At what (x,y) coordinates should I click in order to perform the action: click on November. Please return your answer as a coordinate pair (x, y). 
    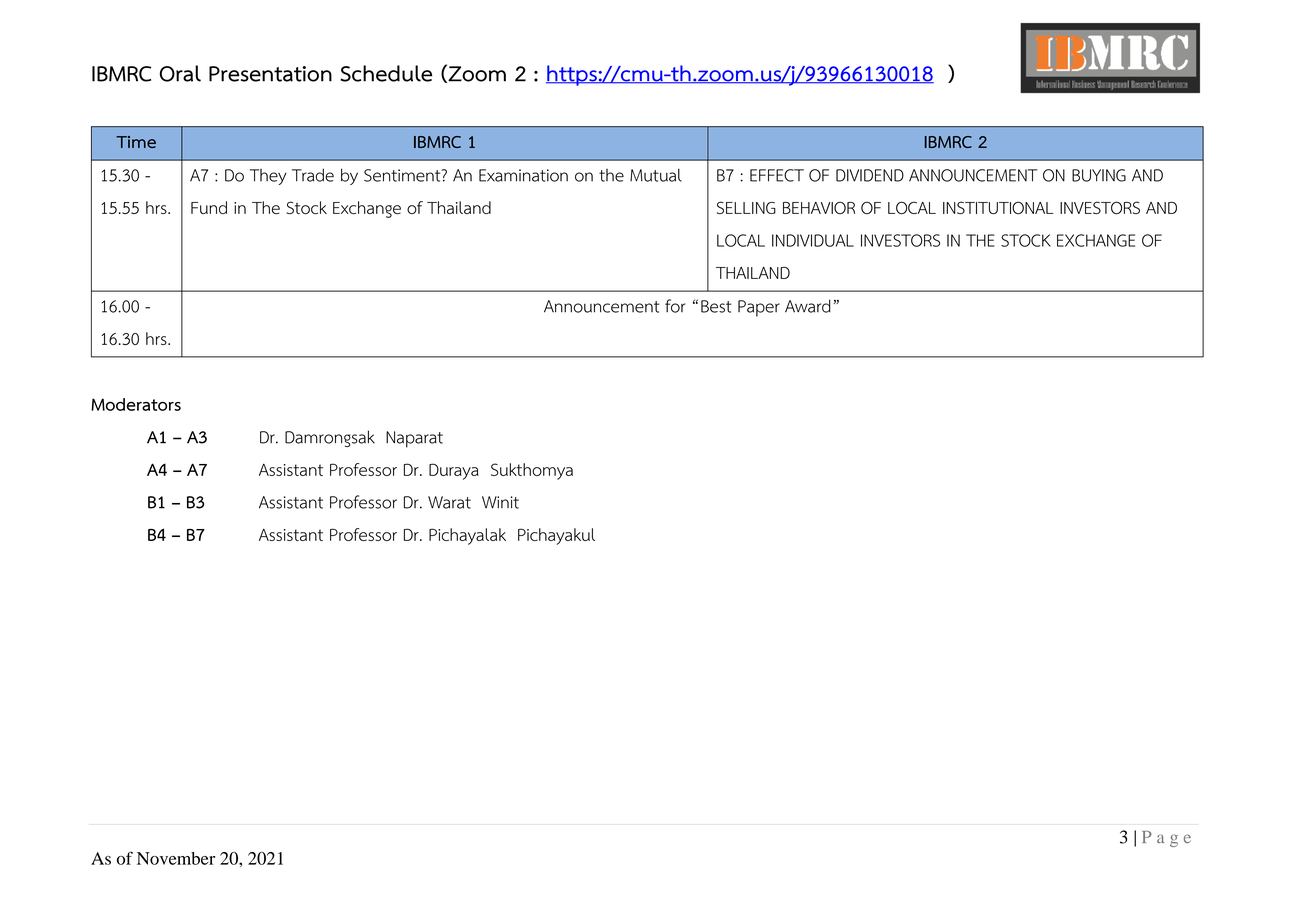
    Looking at the image, I should click on (176, 858).
